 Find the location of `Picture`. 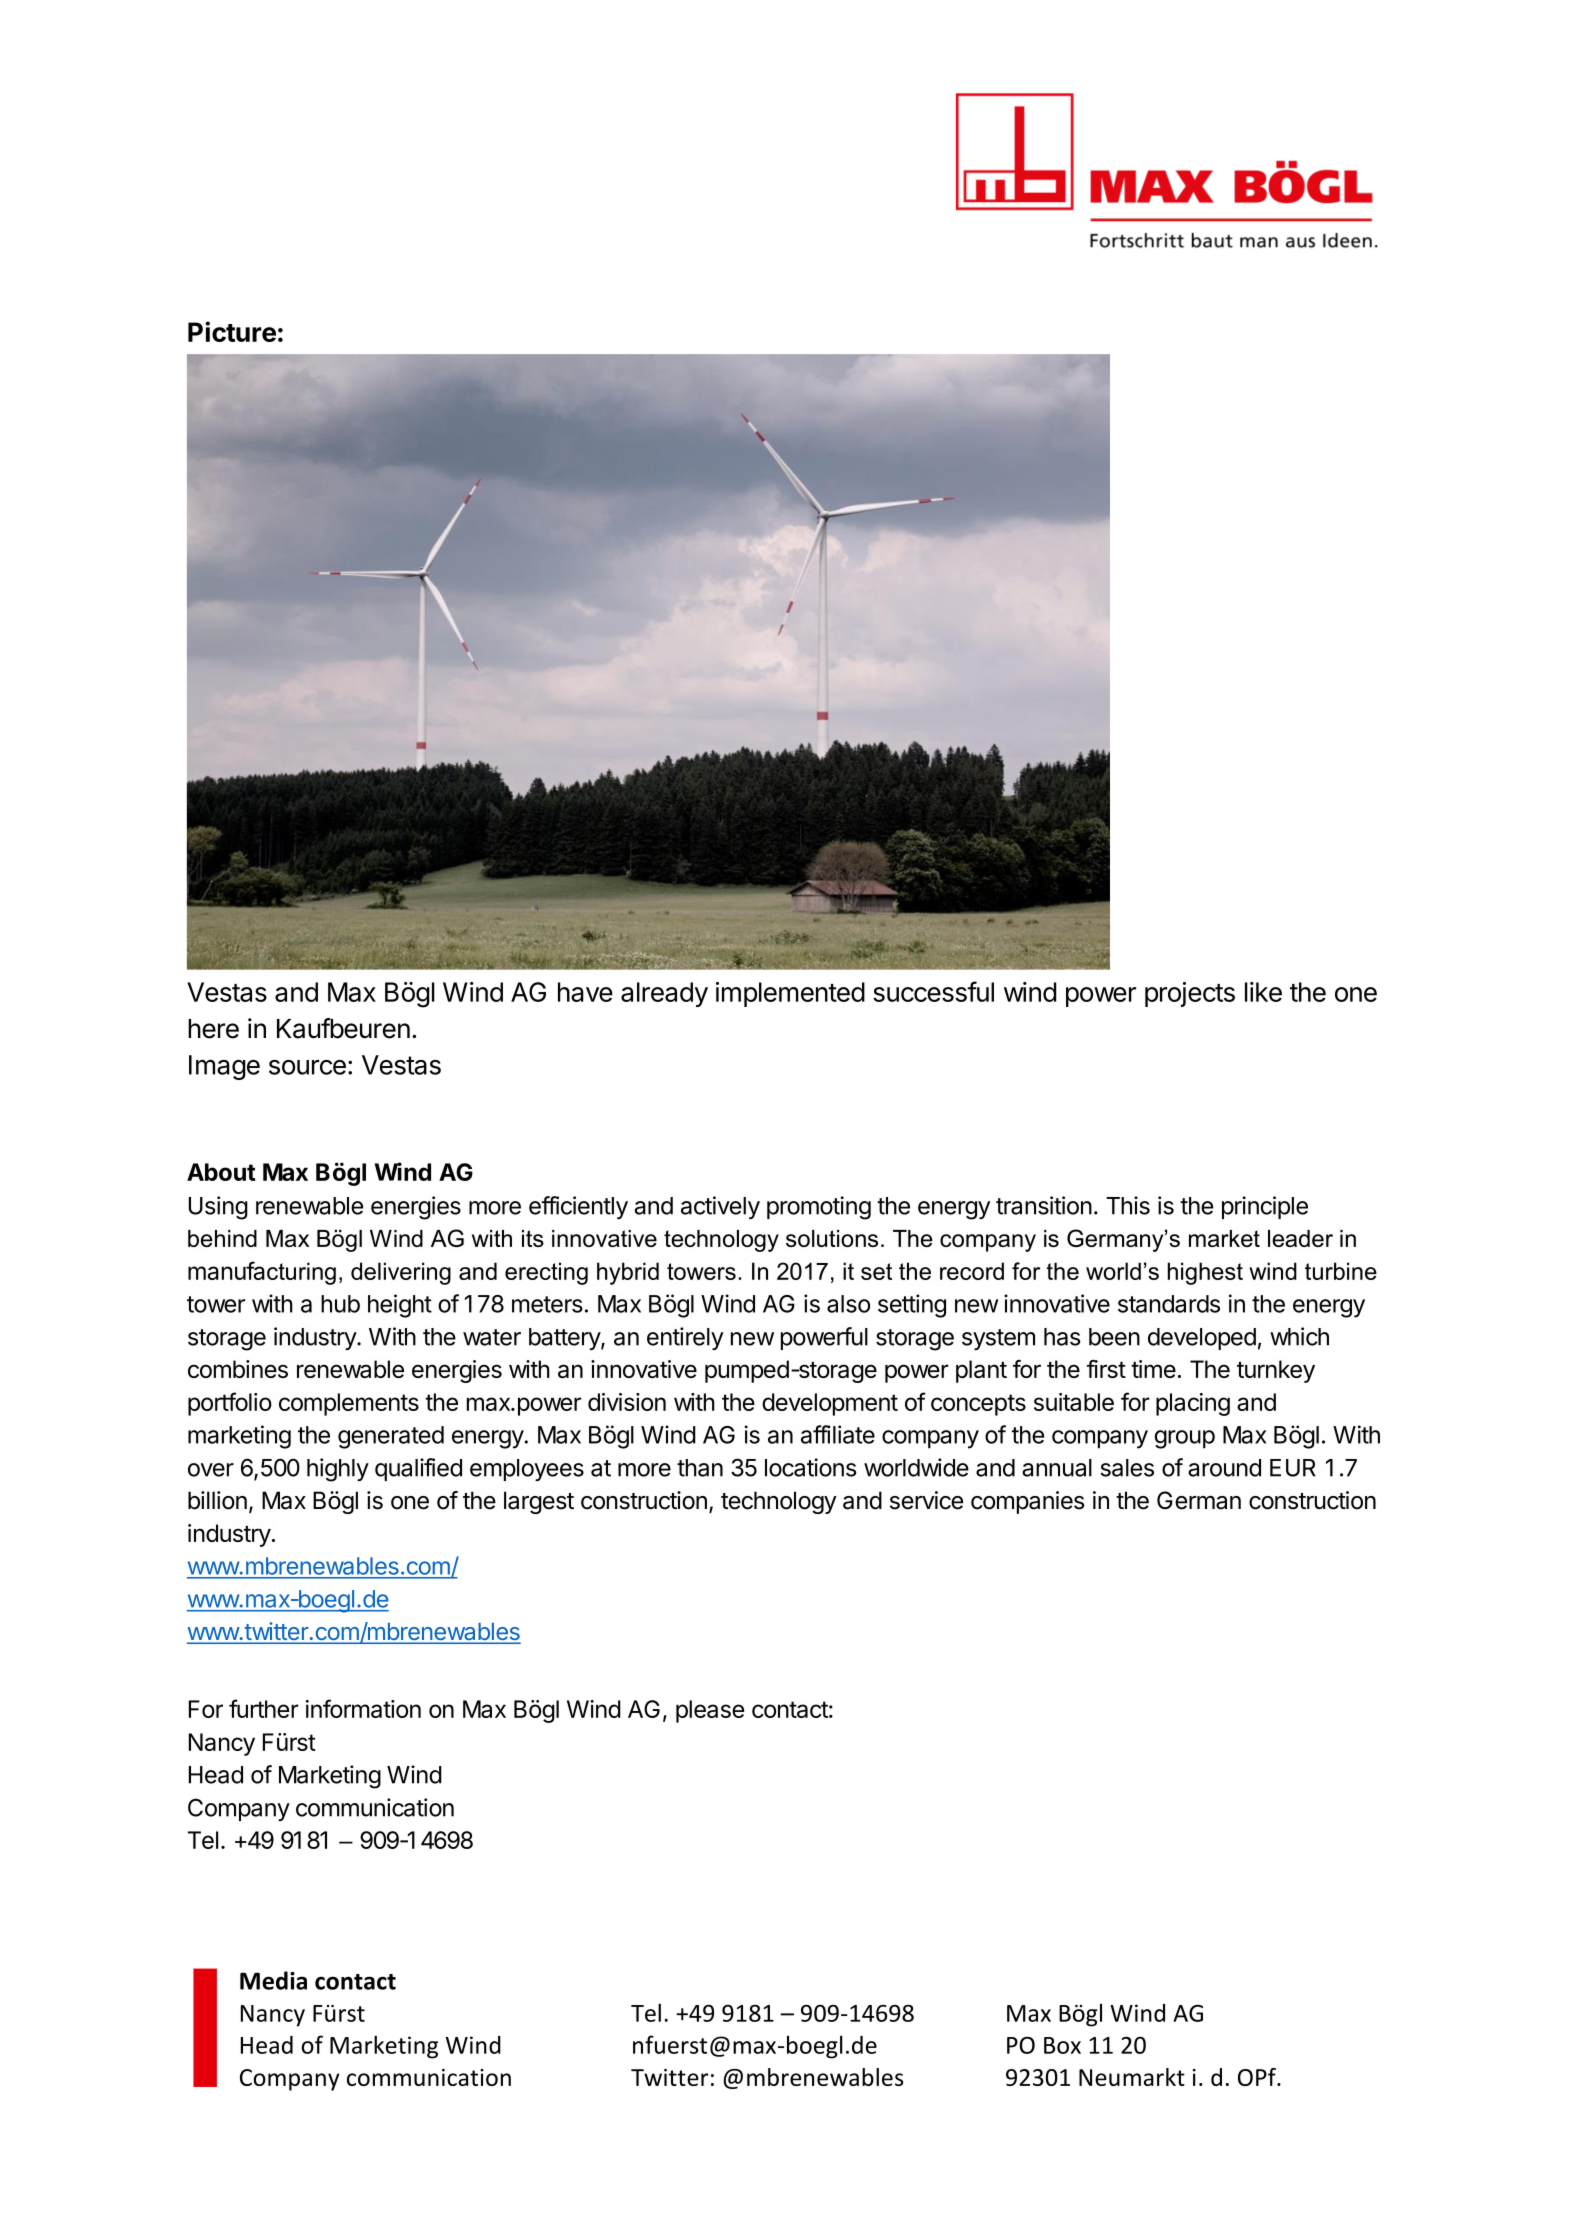

Picture is located at coordinates (232, 331).
